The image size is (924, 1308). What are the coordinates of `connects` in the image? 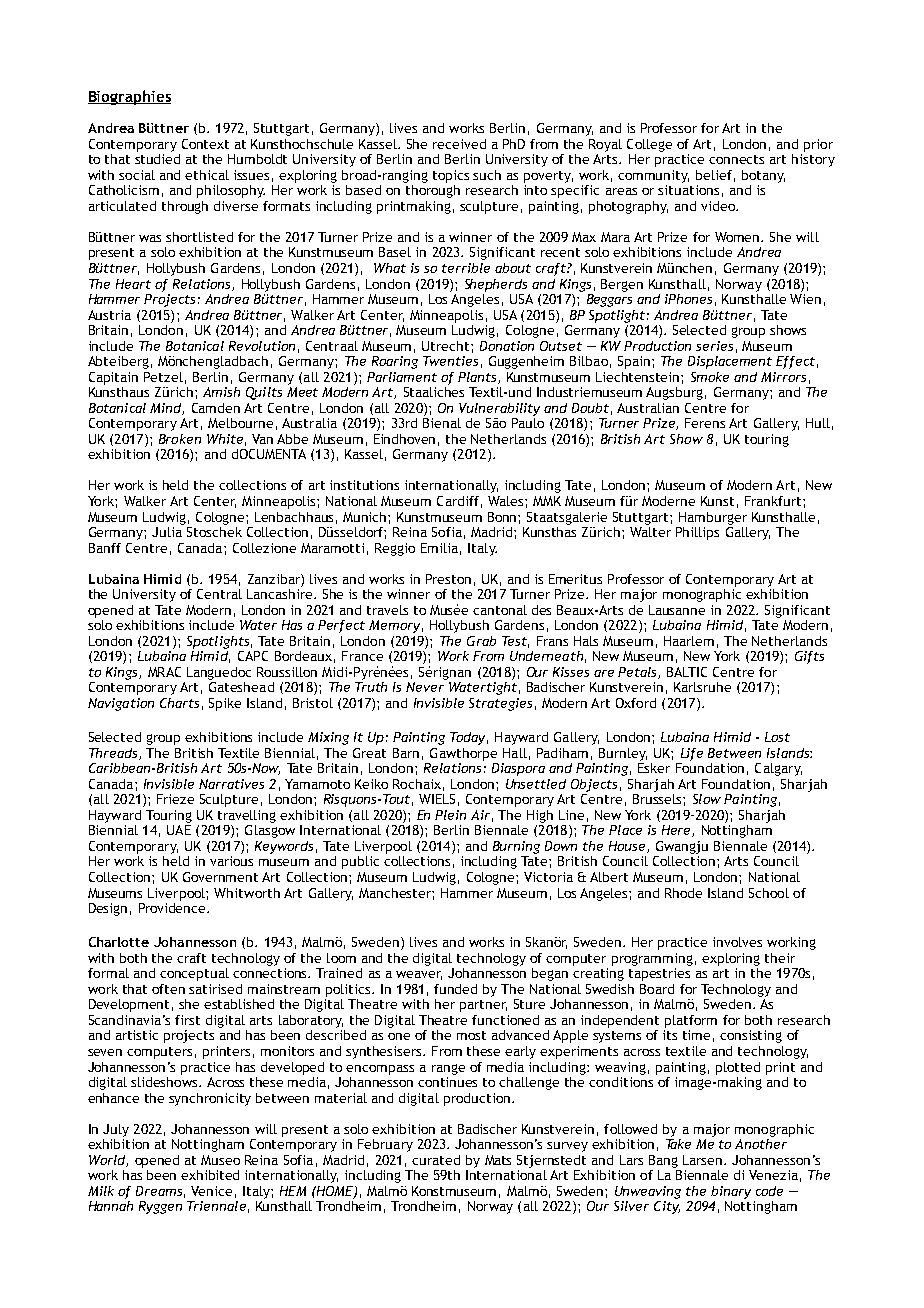 It's located at (736, 159).
